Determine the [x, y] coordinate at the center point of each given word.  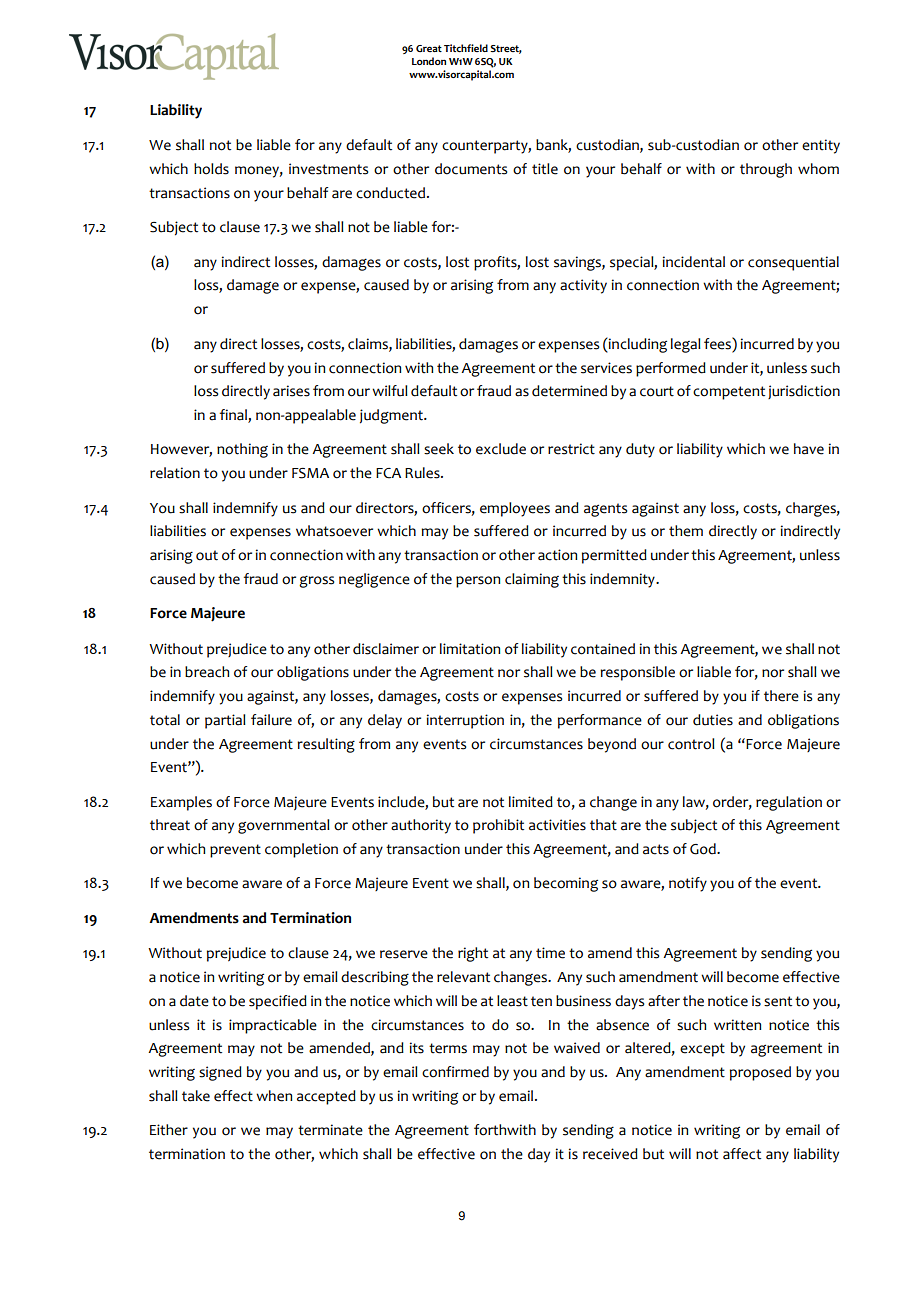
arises [291, 391]
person [478, 582]
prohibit [498, 826]
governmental [284, 826]
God [704, 849]
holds [211, 169]
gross [316, 582]
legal [686, 345]
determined [569, 391]
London [429, 61]
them [686, 531]
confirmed [455, 1072]
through [766, 170]
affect [742, 1154]
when [274, 1096]
